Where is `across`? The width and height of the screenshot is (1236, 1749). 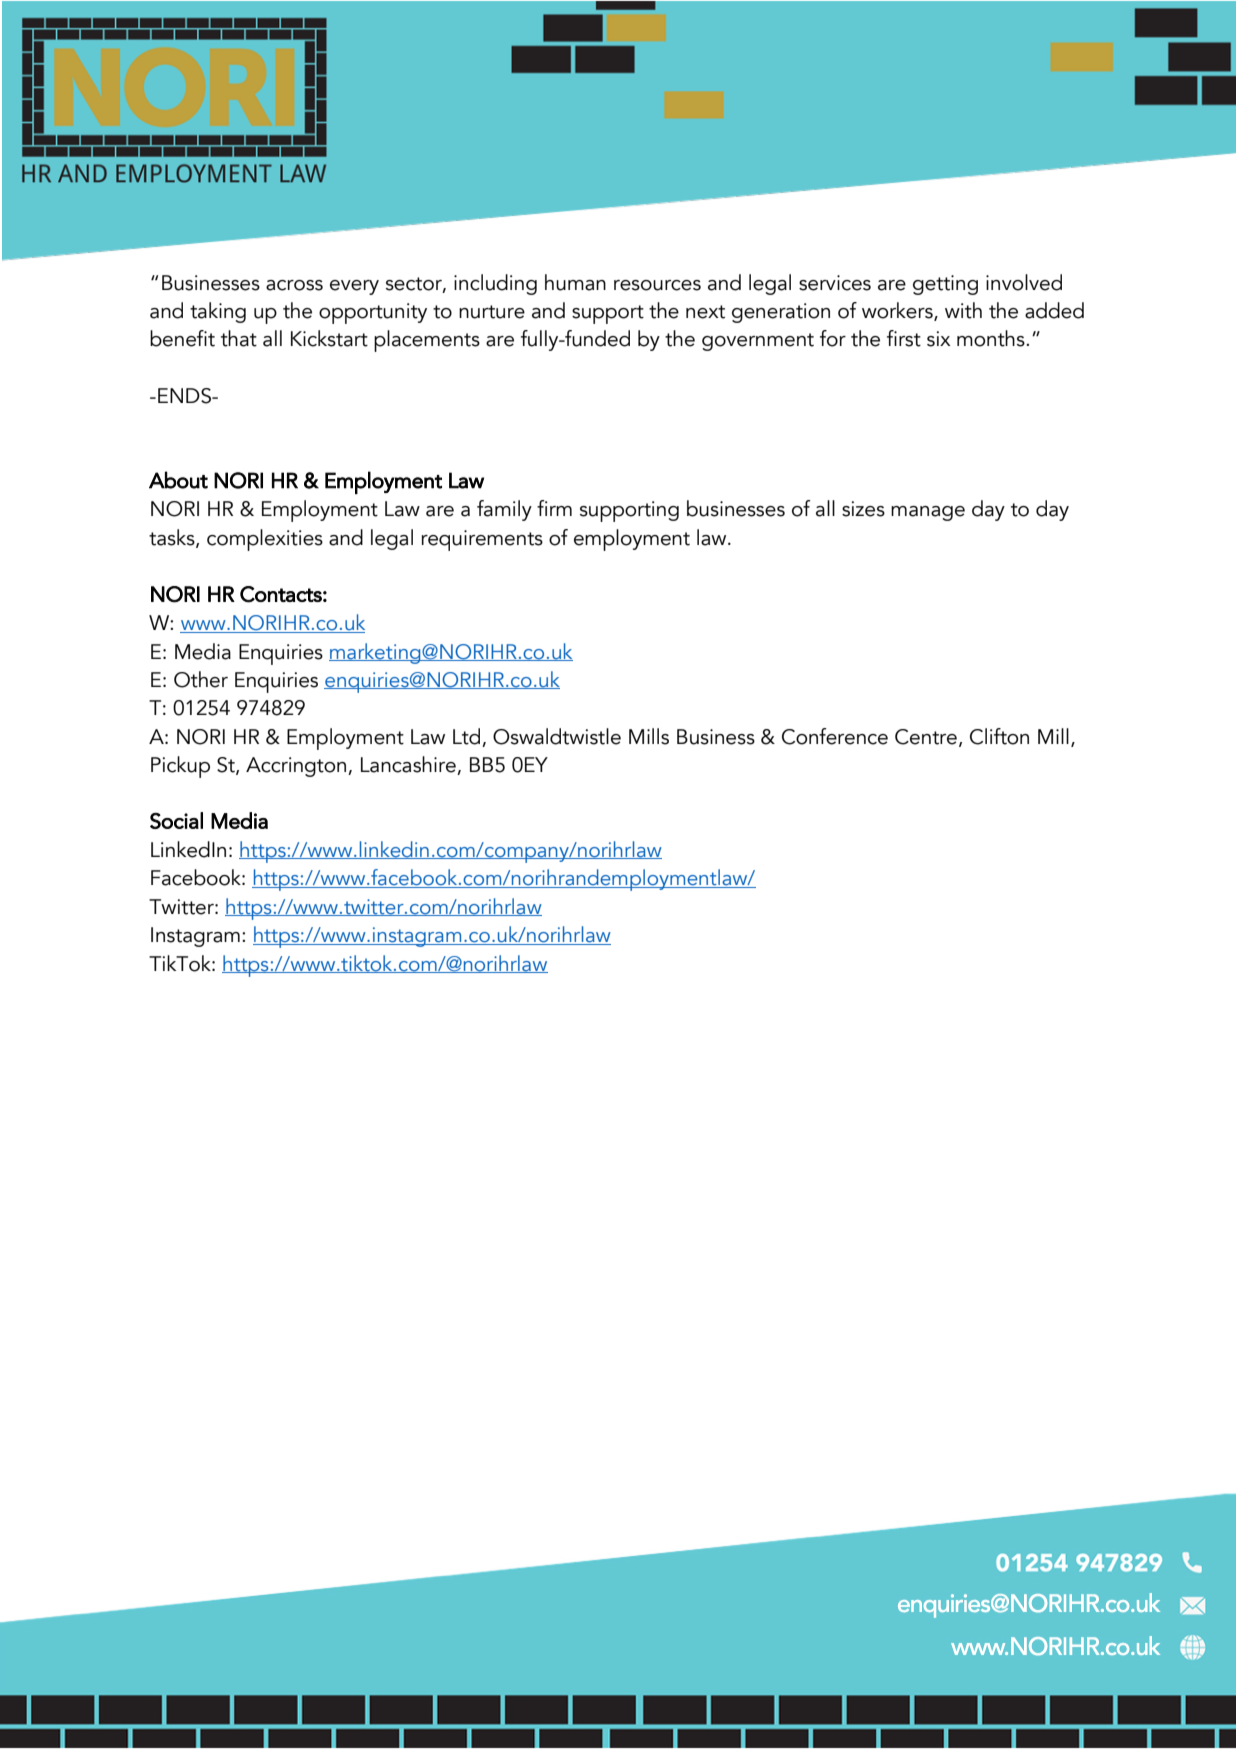
across is located at coordinates (294, 285).
